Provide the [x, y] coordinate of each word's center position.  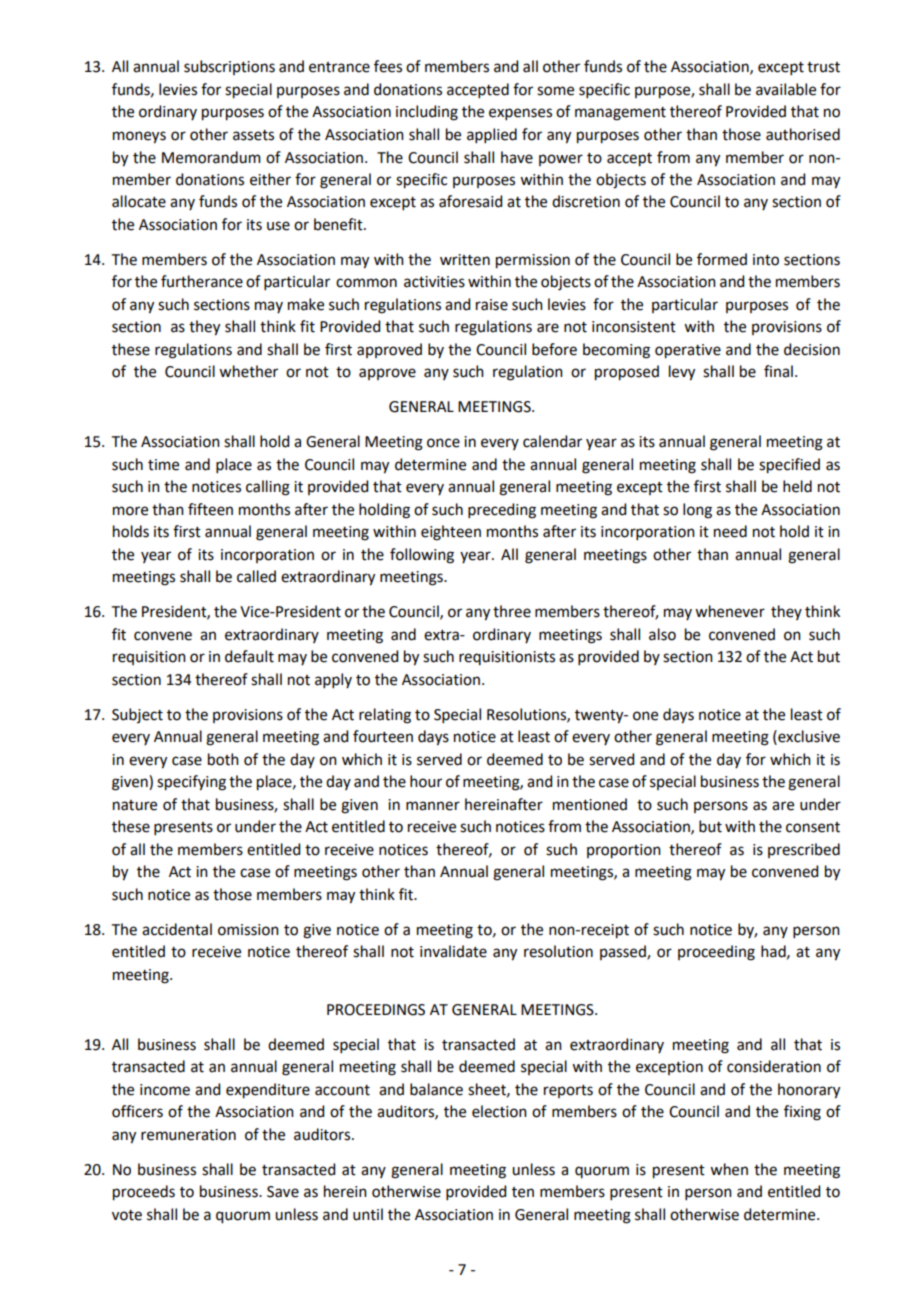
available [786, 89]
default [249, 656]
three [512, 611]
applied [492, 135]
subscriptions [229, 67]
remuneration [188, 1135]
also [662, 634]
